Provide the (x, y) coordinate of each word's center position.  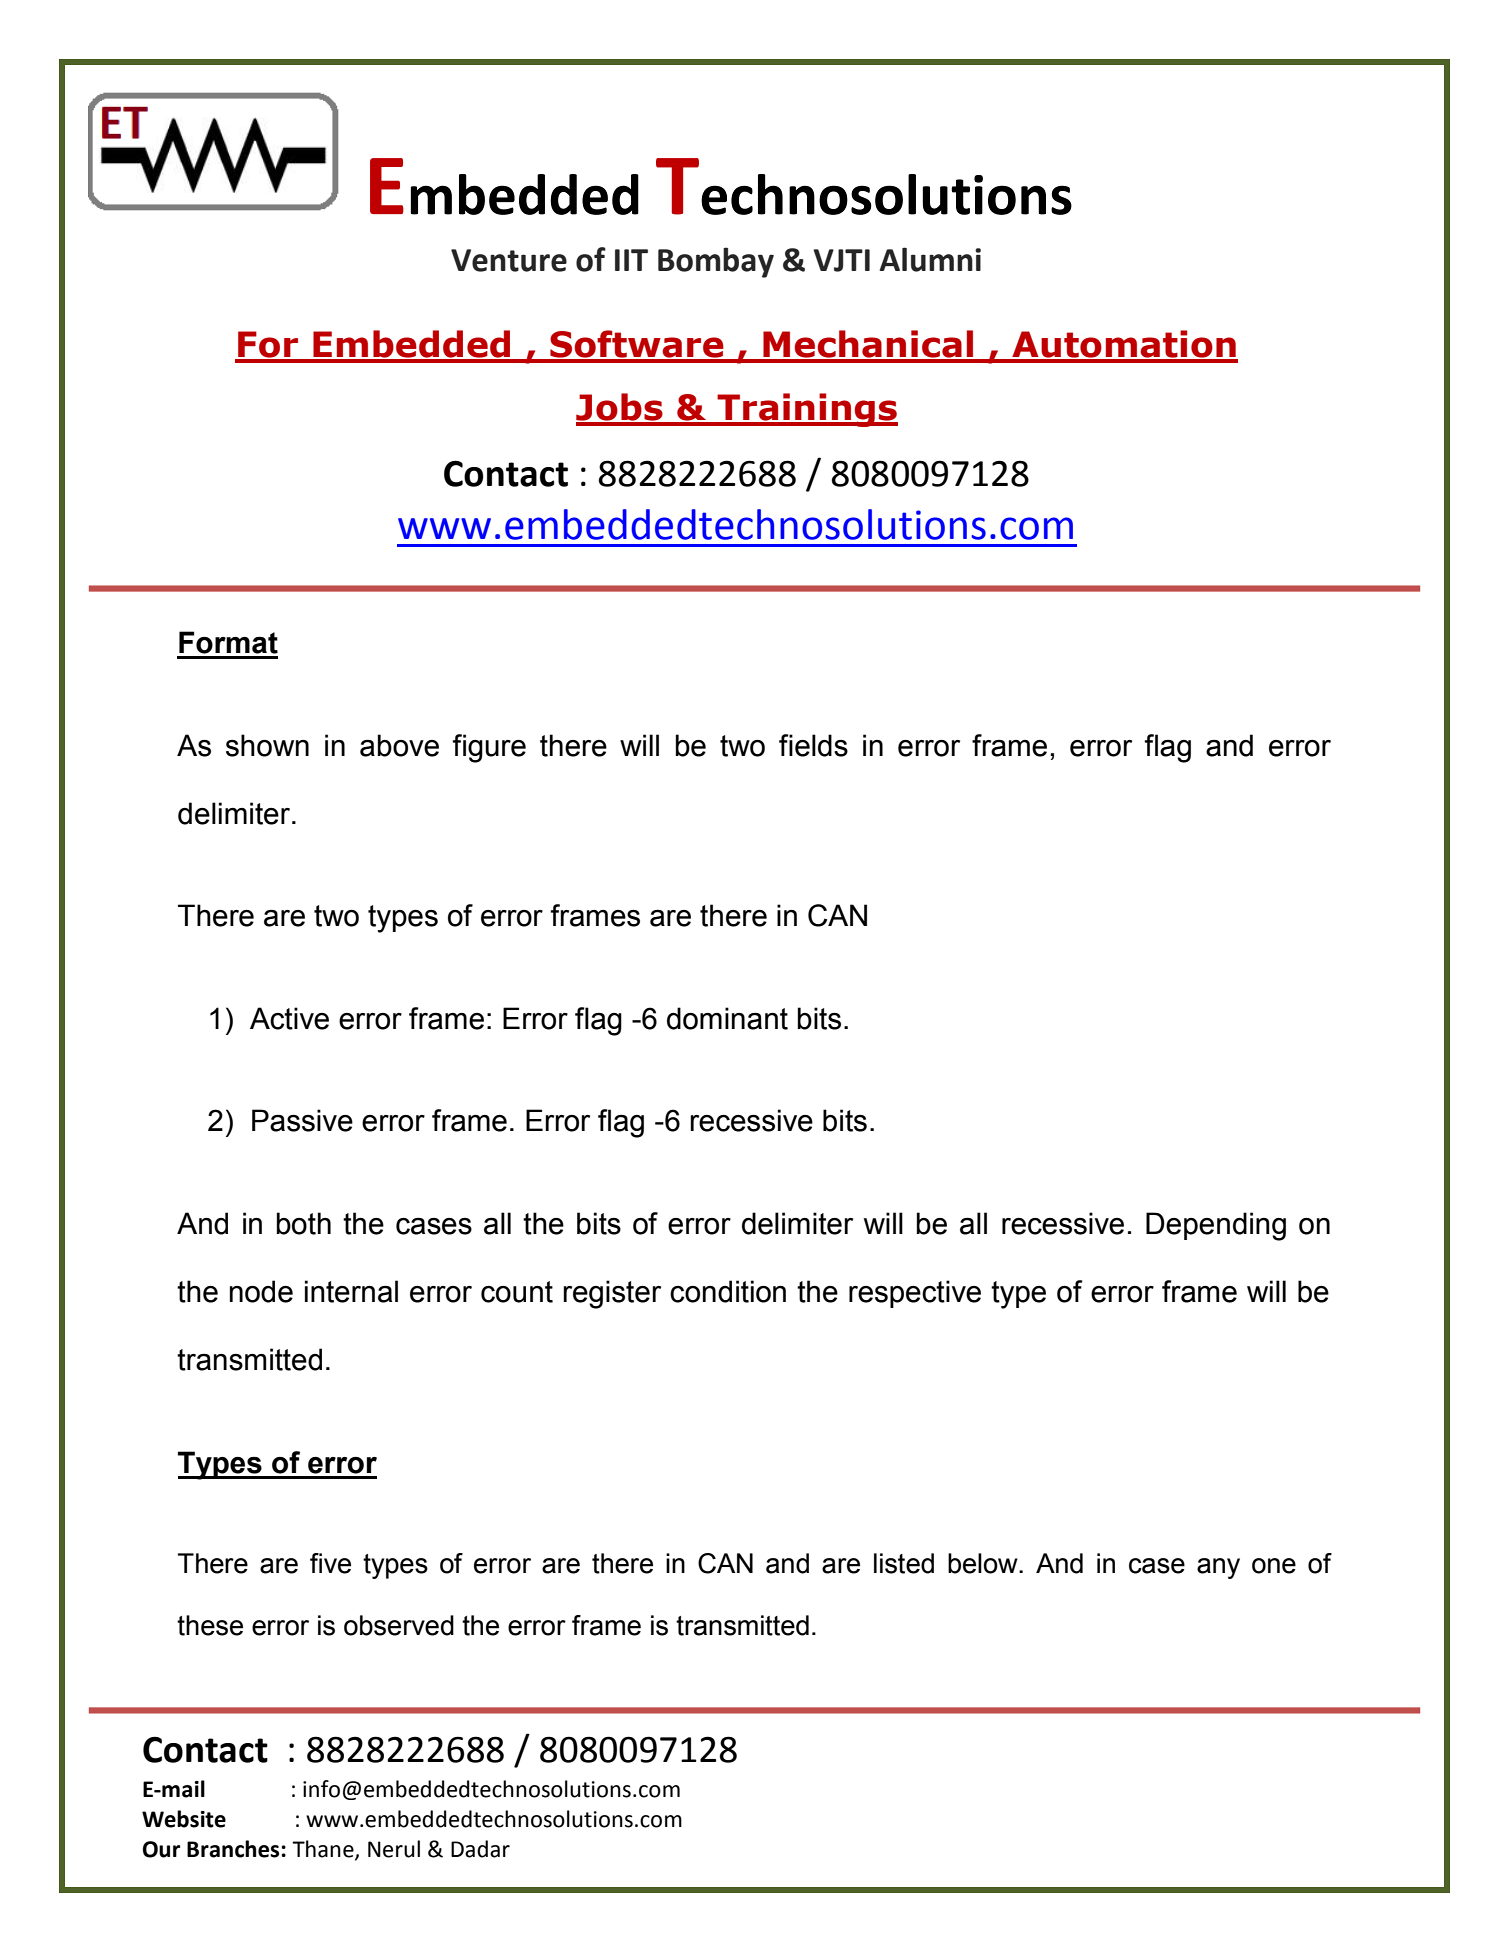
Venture (509, 260)
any (1218, 1568)
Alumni (930, 259)
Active (289, 1018)
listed (904, 1563)
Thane (324, 1849)
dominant (727, 1018)
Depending (1216, 1226)
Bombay (716, 262)
